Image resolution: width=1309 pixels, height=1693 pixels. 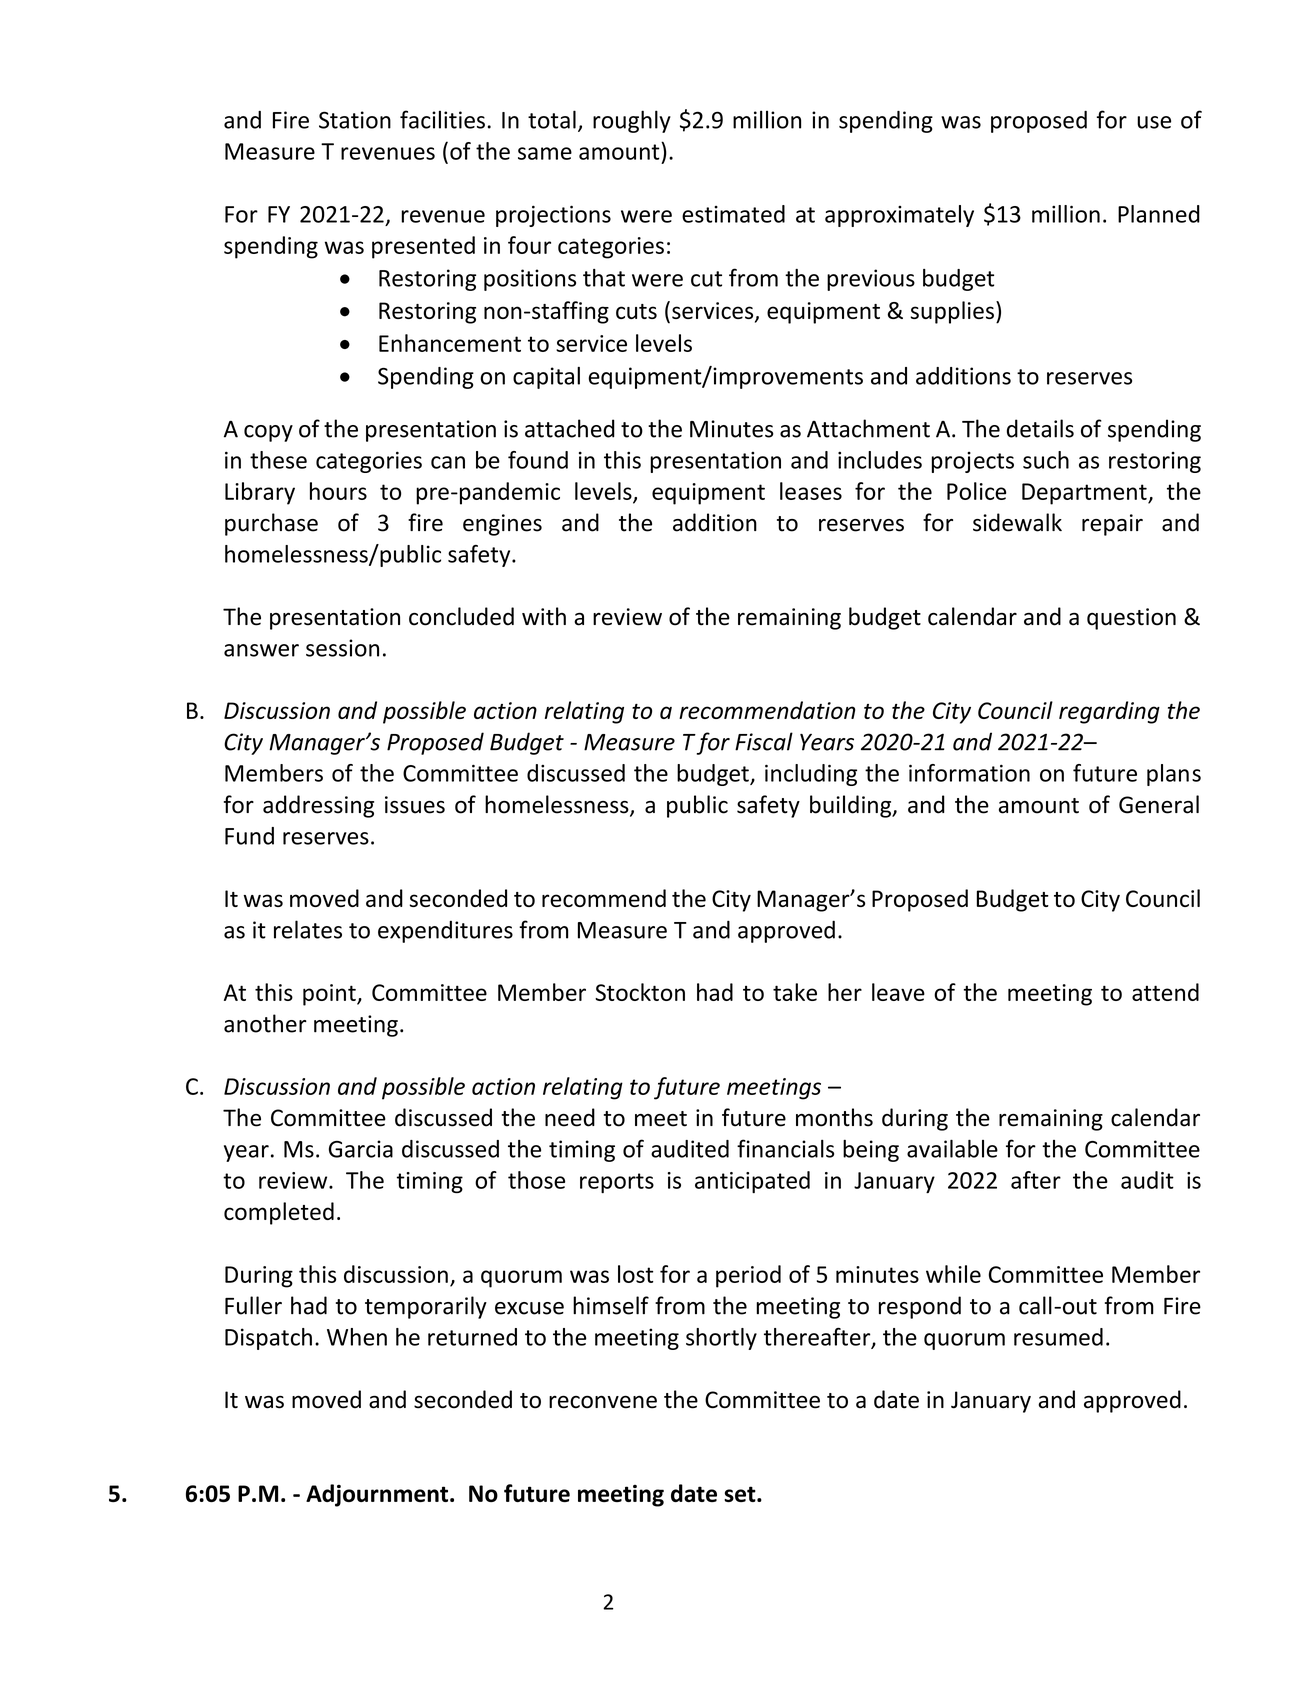 I want to click on Adjournment, so click(x=377, y=1495).
